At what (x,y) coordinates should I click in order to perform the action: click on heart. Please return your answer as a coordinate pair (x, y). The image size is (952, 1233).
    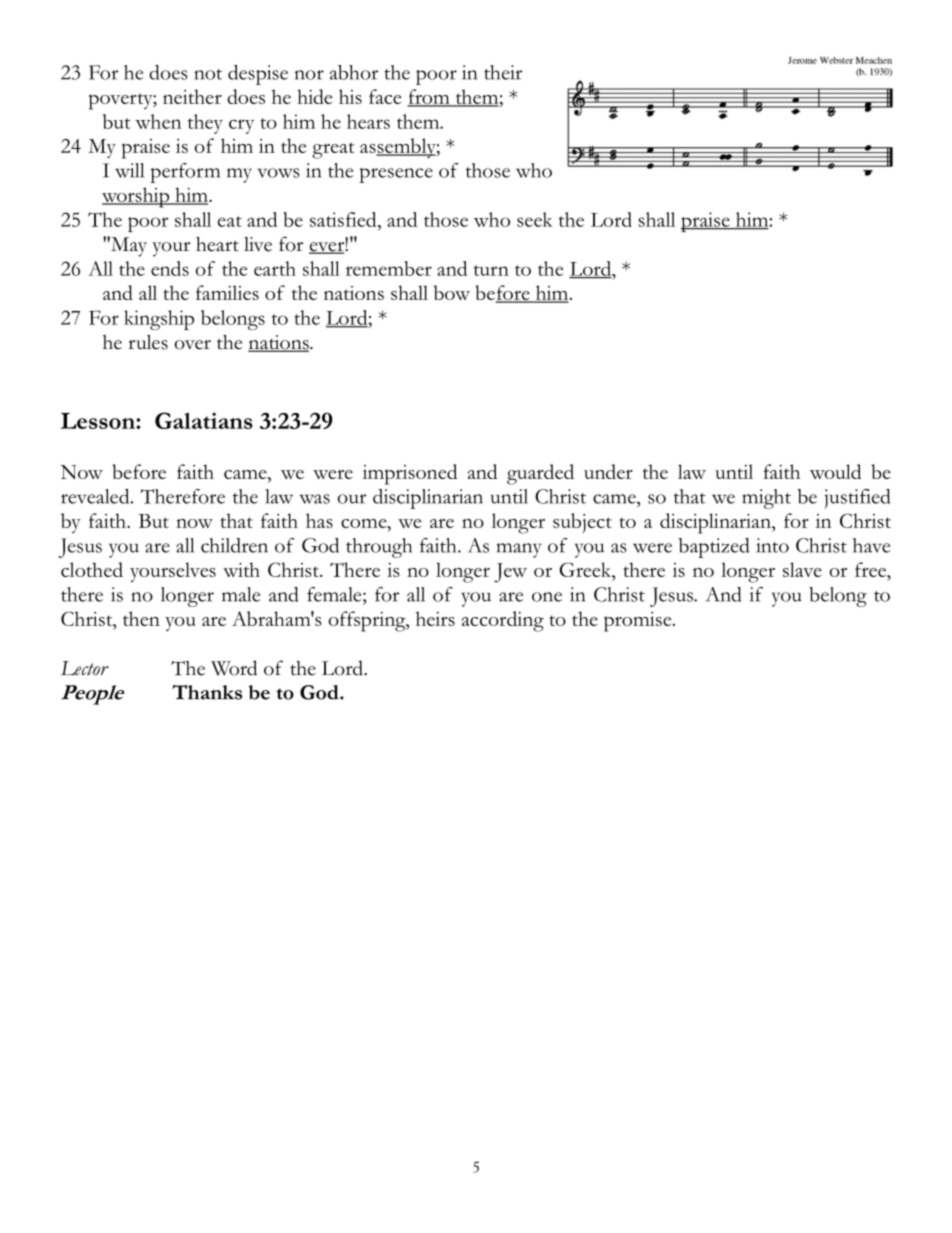
    Looking at the image, I should click on (217, 244).
